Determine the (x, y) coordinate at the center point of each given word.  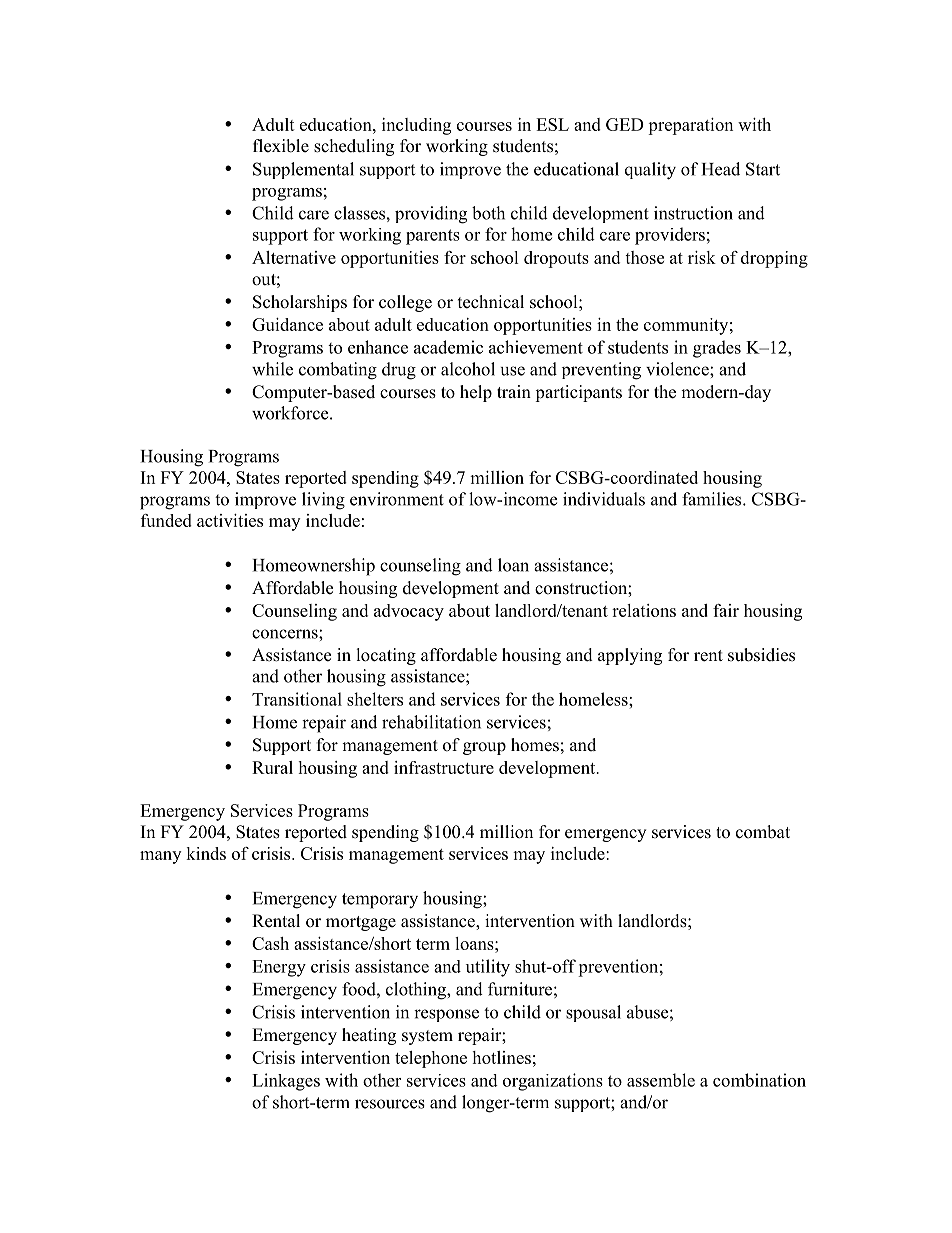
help (476, 393)
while (272, 369)
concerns (286, 634)
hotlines (501, 1057)
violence (678, 369)
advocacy (409, 612)
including (416, 126)
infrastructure (444, 767)
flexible (281, 146)
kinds (206, 853)
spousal (593, 1013)
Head (721, 169)
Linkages (286, 1082)
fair (726, 610)
